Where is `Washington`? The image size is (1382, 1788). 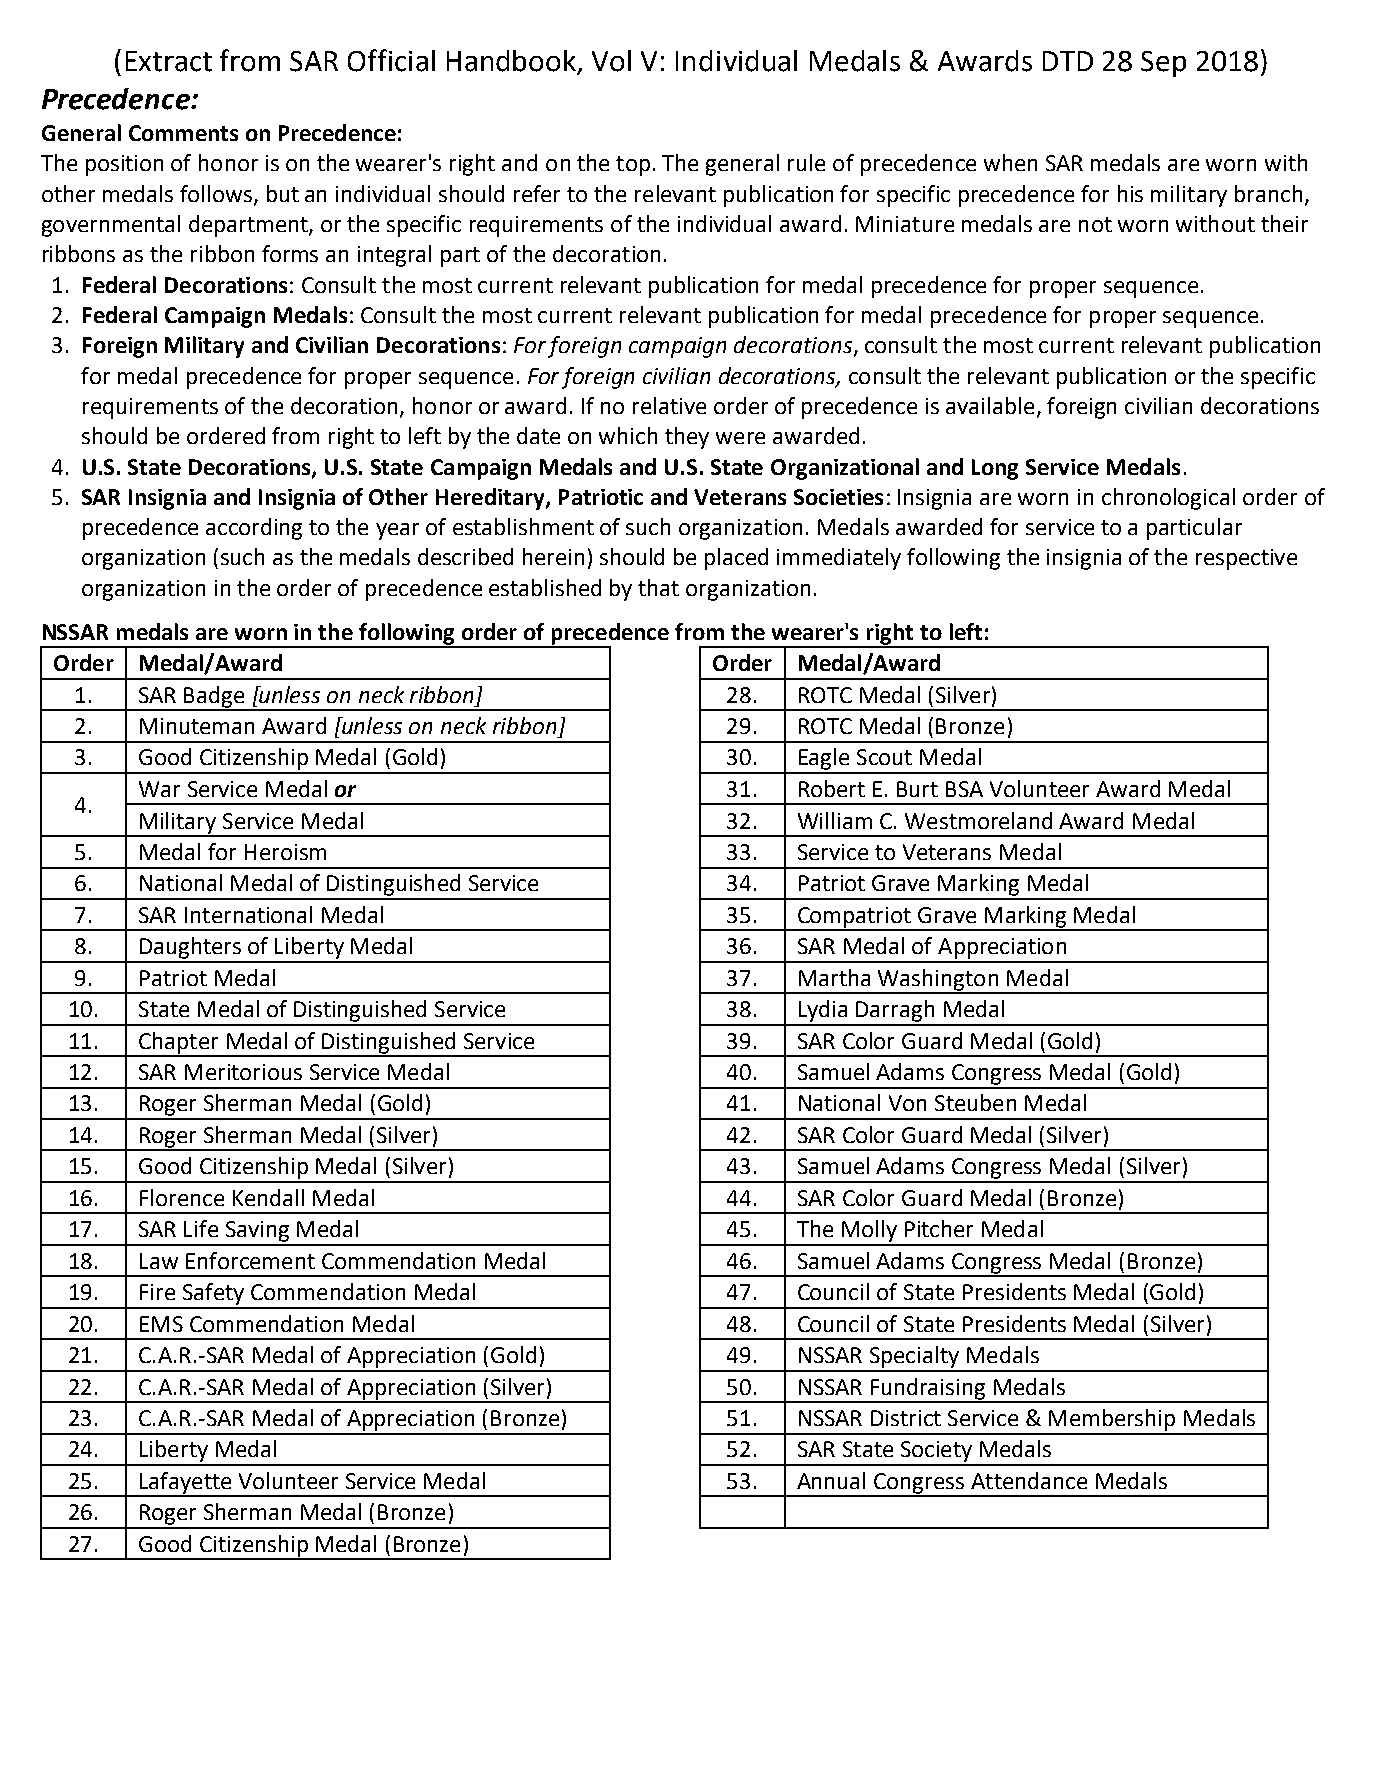
Washington is located at coordinates (938, 981).
